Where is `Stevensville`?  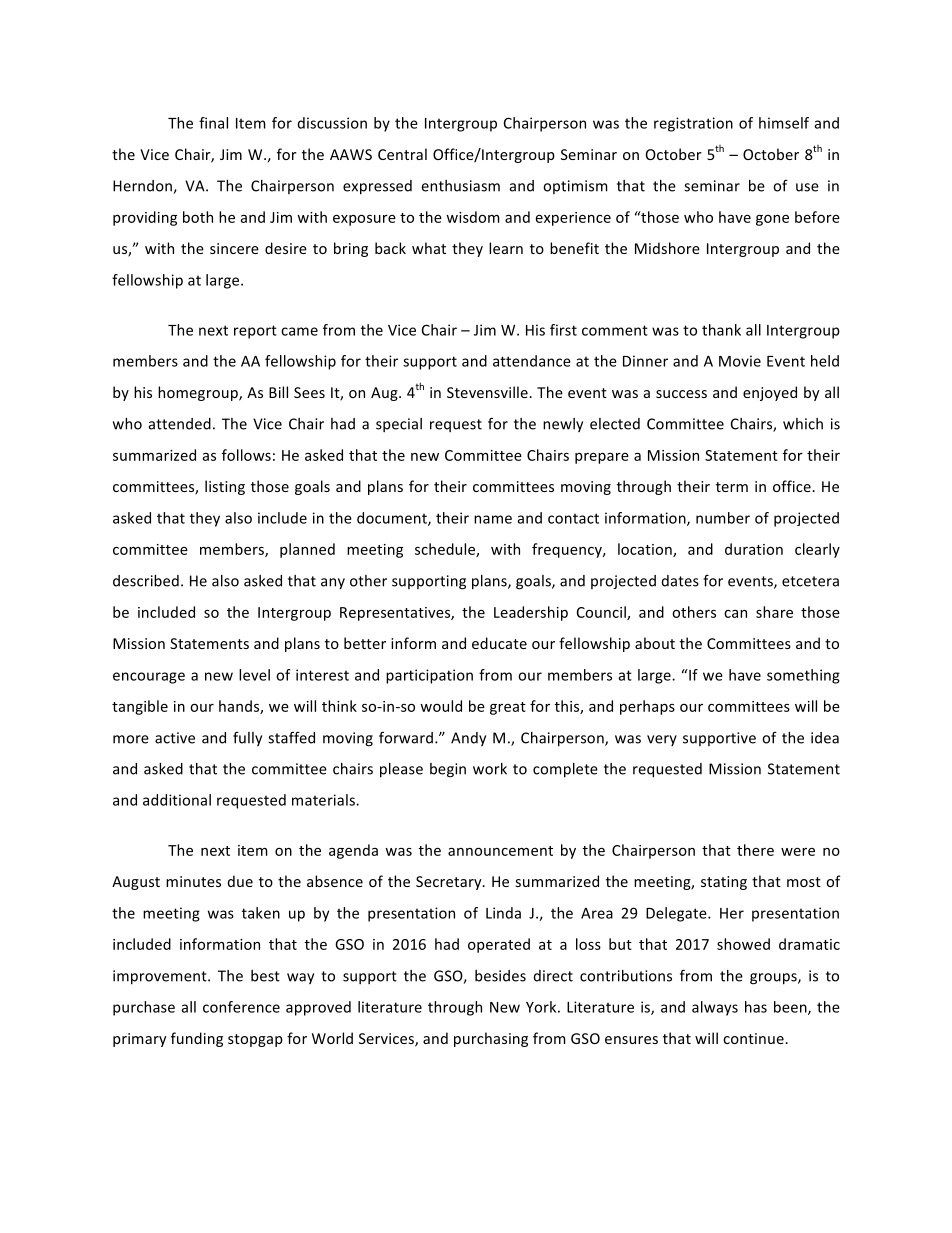 Stevensville is located at coordinates (488, 392).
